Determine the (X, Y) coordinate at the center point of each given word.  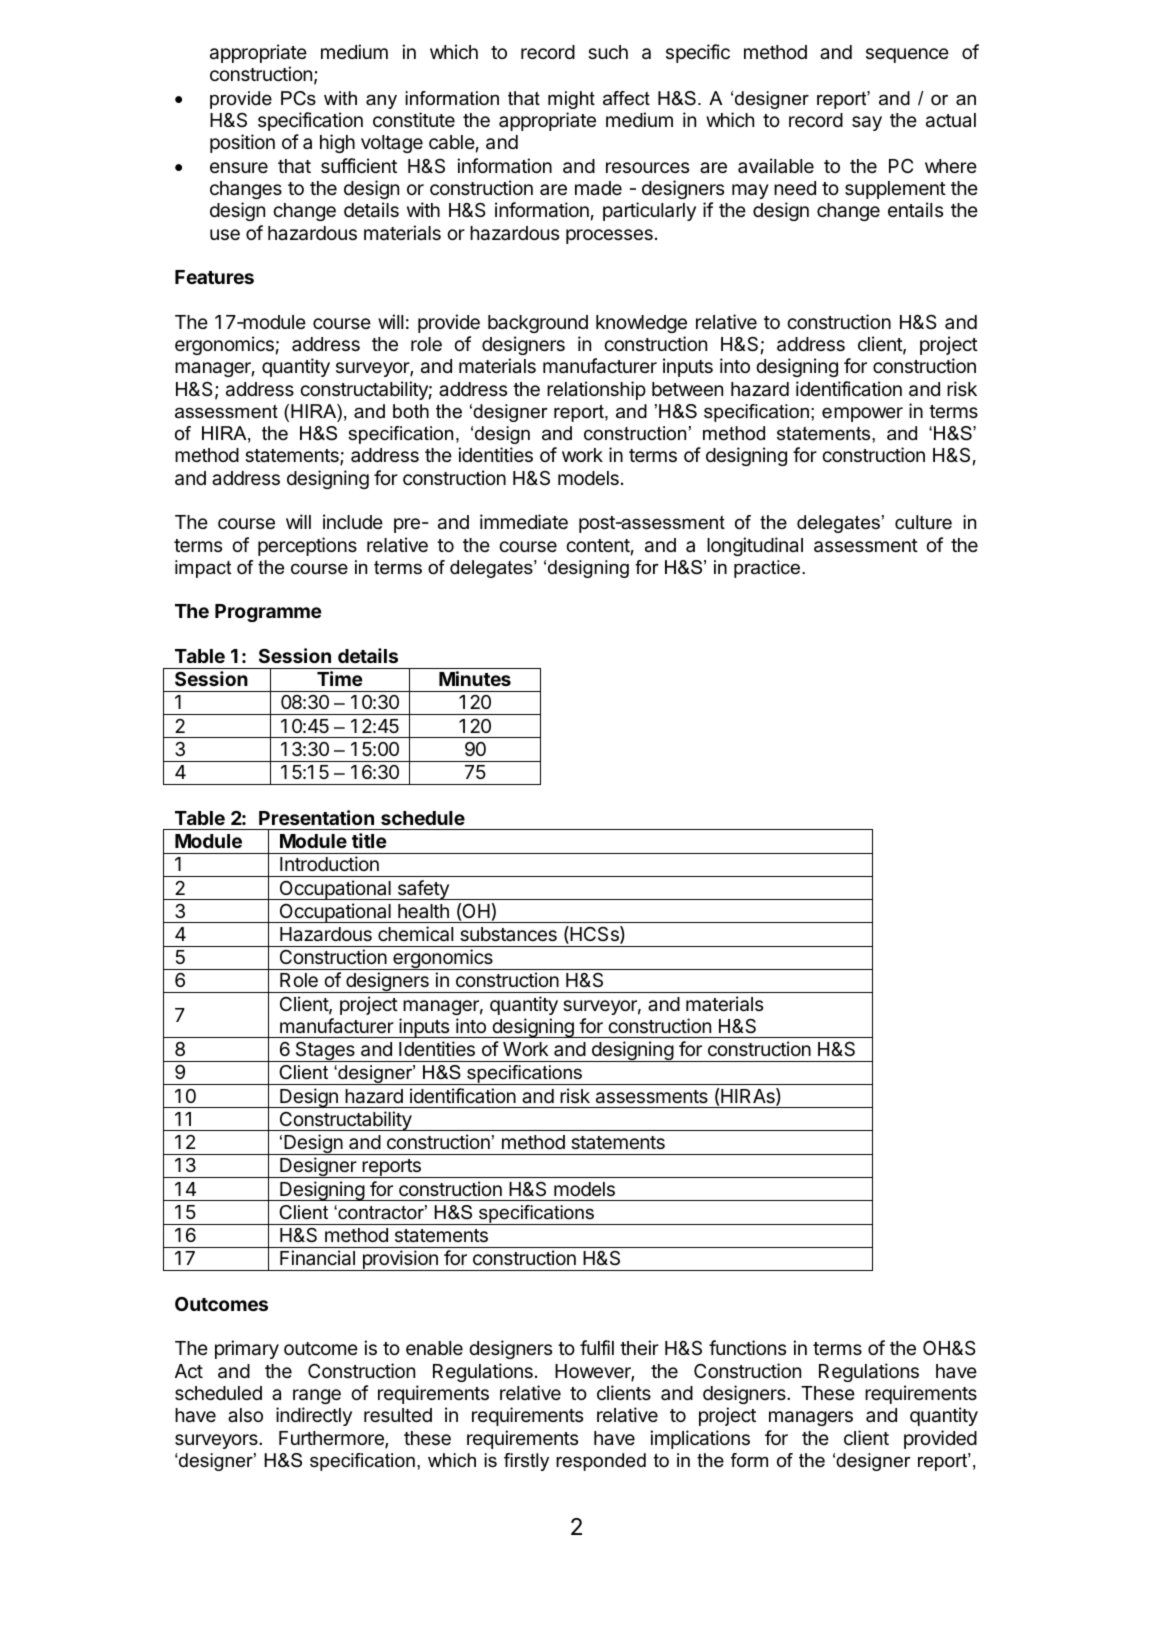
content (598, 545)
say (867, 123)
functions (747, 1347)
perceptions (307, 546)
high (337, 143)
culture (923, 522)
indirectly (314, 1416)
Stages (325, 1052)
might (571, 100)
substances (508, 934)
